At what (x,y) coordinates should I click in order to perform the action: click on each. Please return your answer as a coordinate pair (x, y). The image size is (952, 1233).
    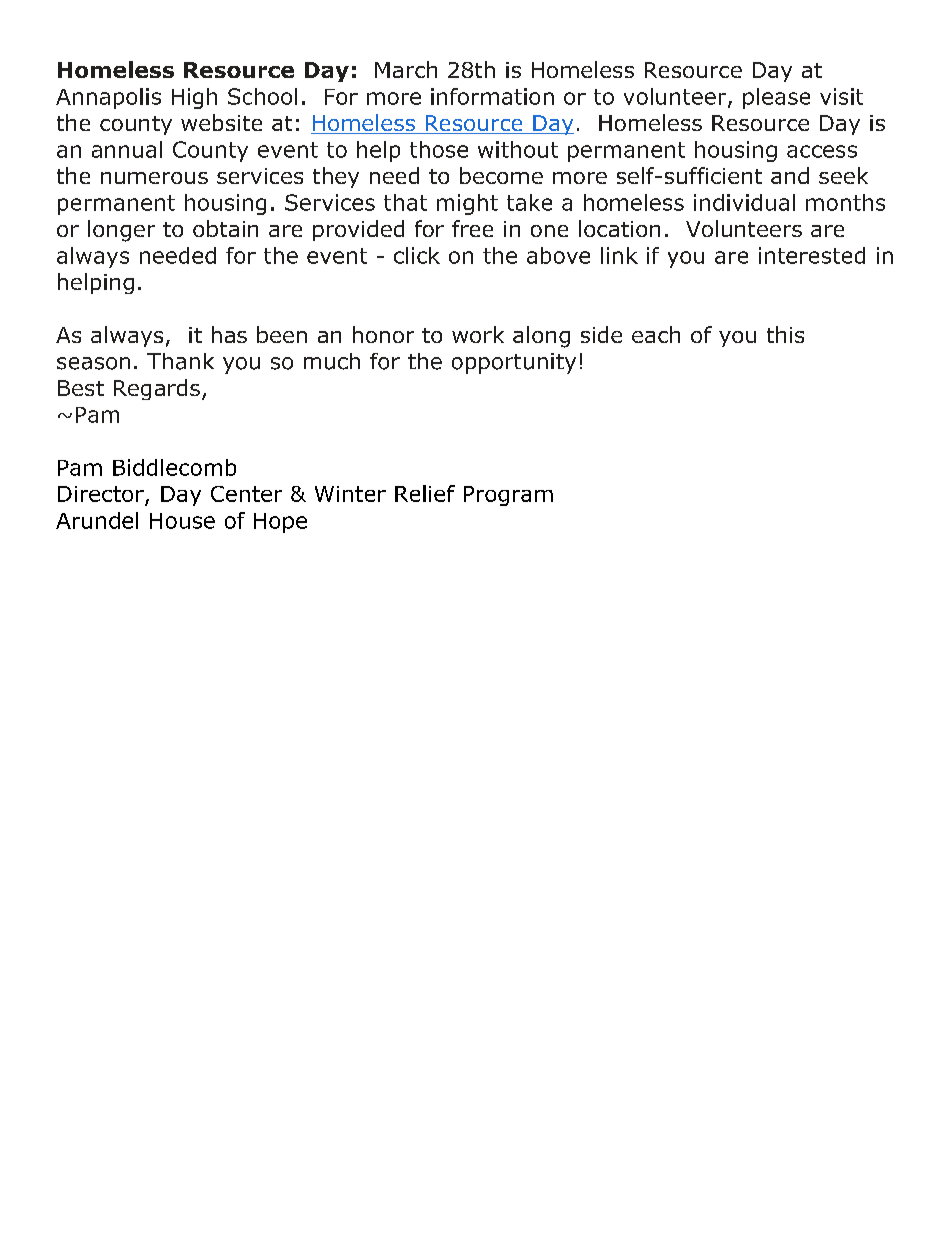
    Looking at the image, I should click on (656, 334).
